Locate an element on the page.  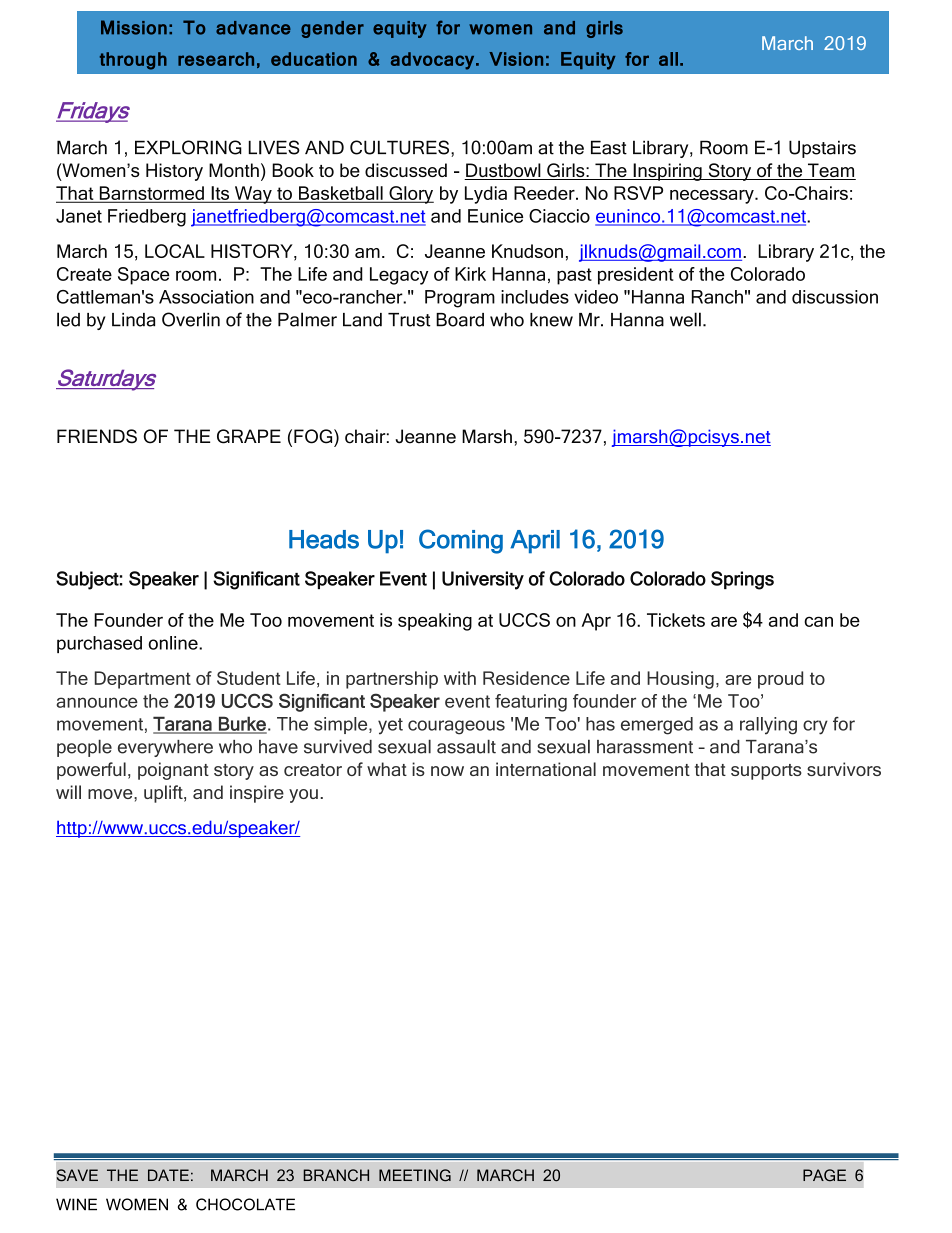
through is located at coordinates (133, 61).
